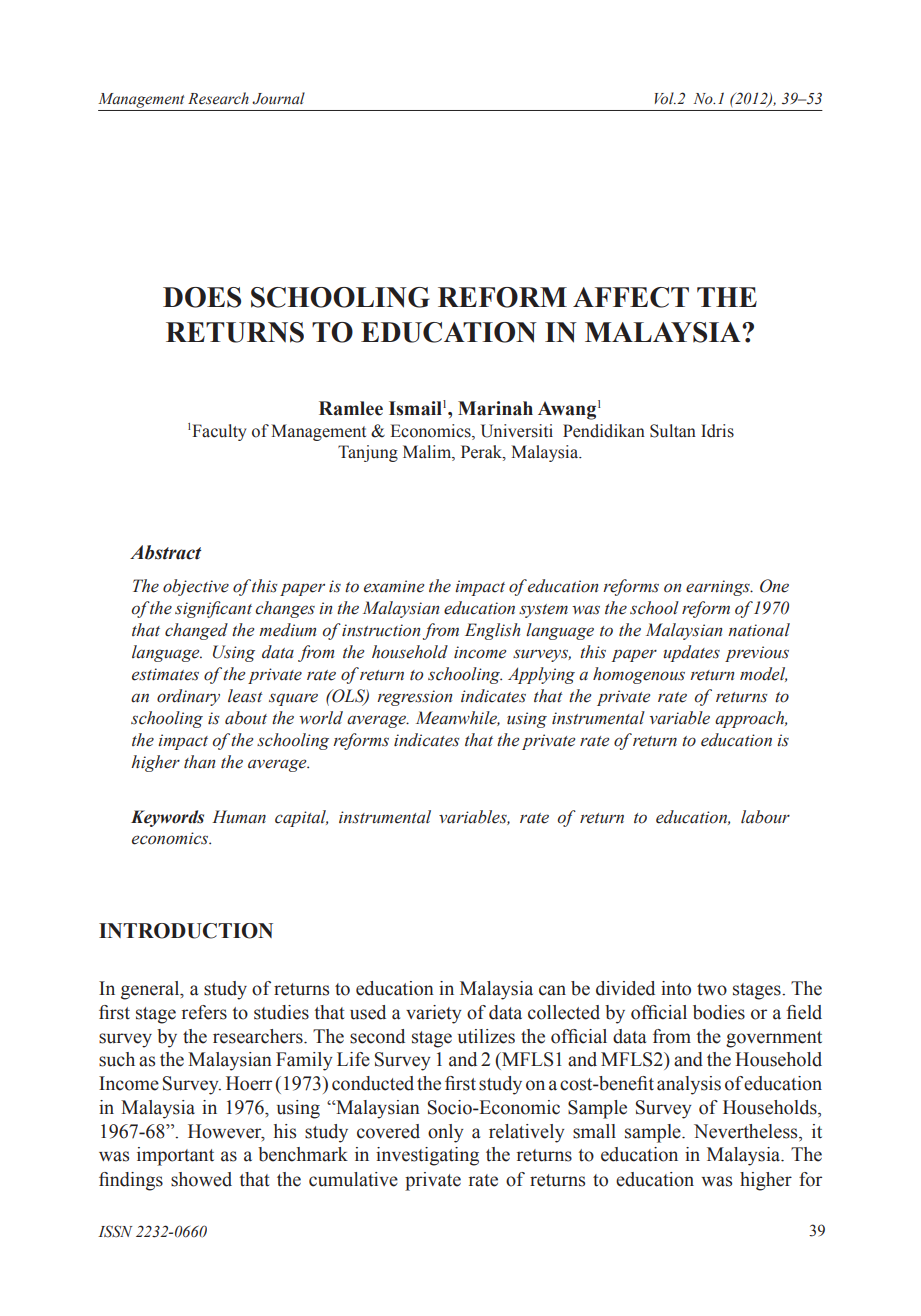 This screenshot has width=921, height=1316. Describe the element at coordinates (631, 297) in the screenshot. I see `AFFECT` at that location.
